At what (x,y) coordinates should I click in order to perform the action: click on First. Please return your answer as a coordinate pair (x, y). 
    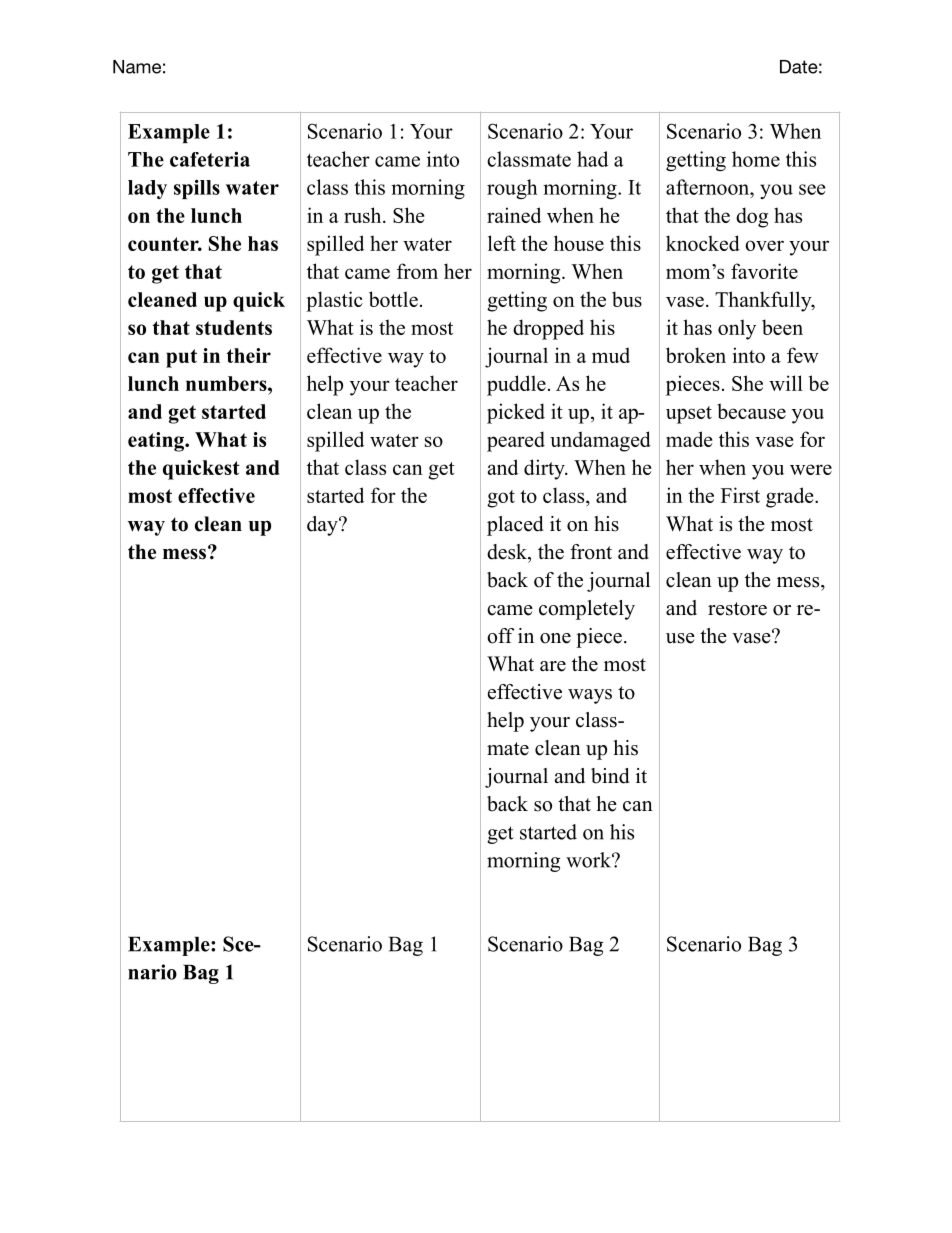
    Looking at the image, I should click on (740, 495).
